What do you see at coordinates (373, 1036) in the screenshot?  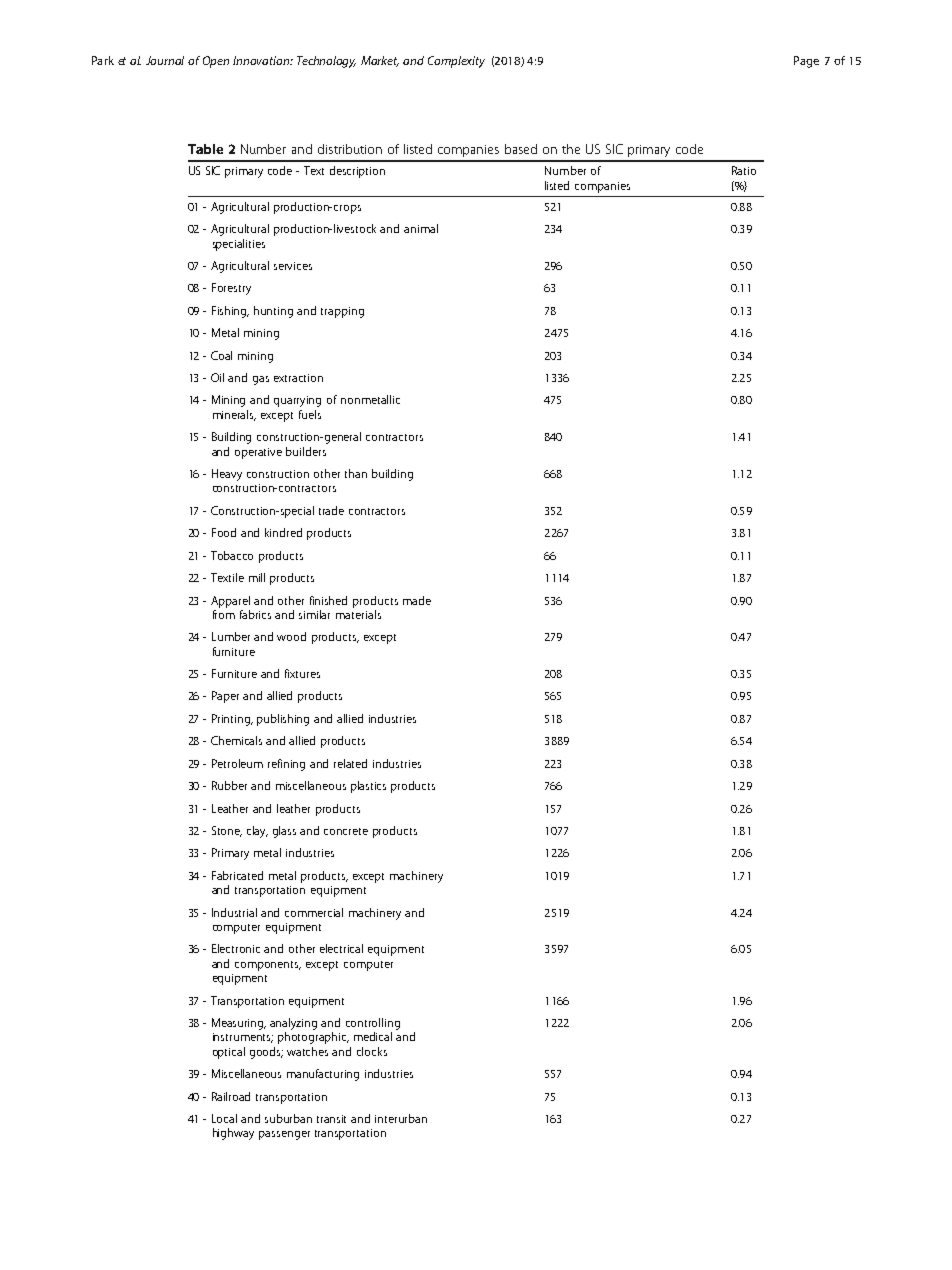 I see `medical` at bounding box center [373, 1036].
